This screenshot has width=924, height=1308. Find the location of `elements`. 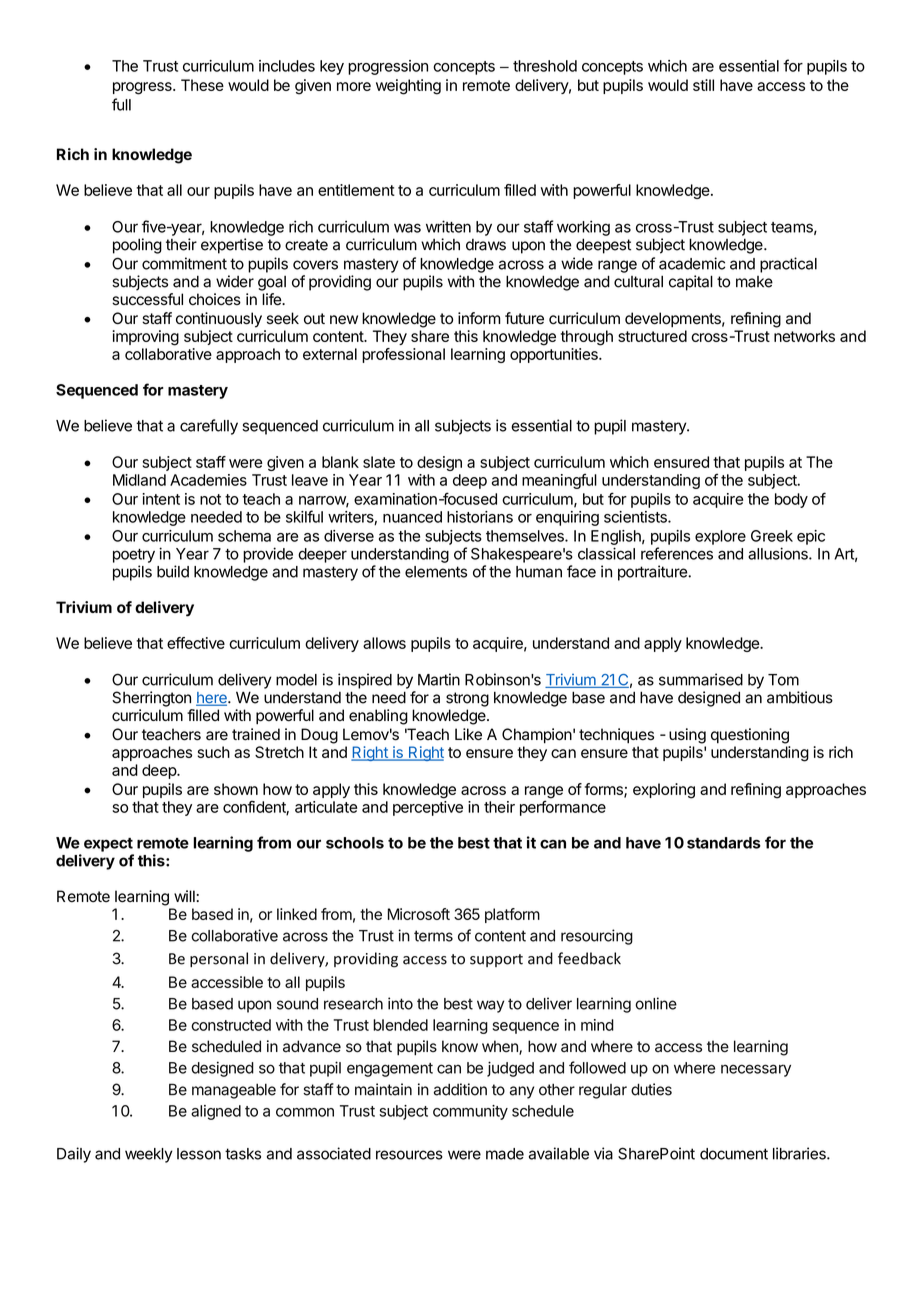

elements is located at coordinates (436, 572).
